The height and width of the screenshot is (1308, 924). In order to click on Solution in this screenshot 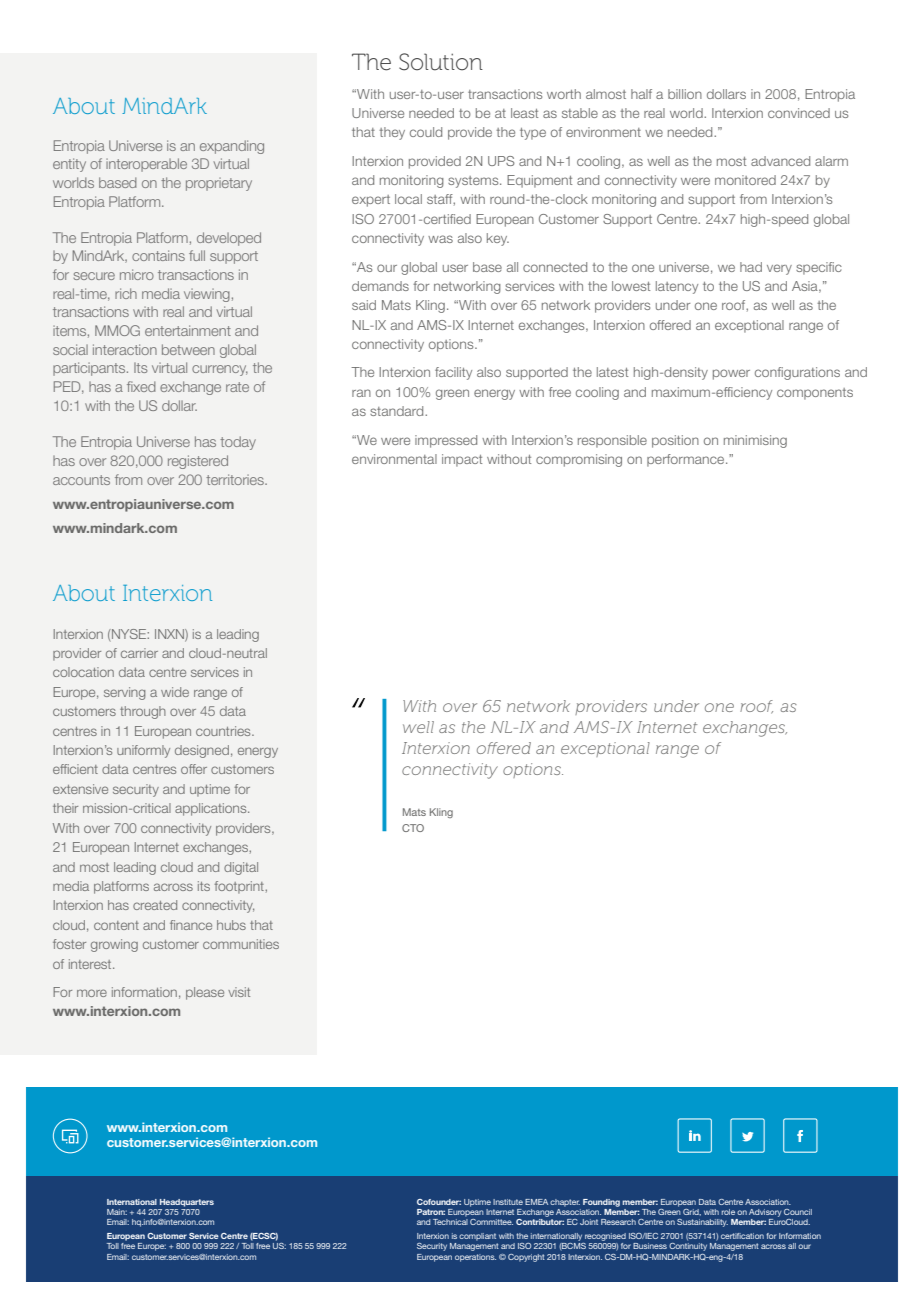, I will do `click(441, 62)`.
